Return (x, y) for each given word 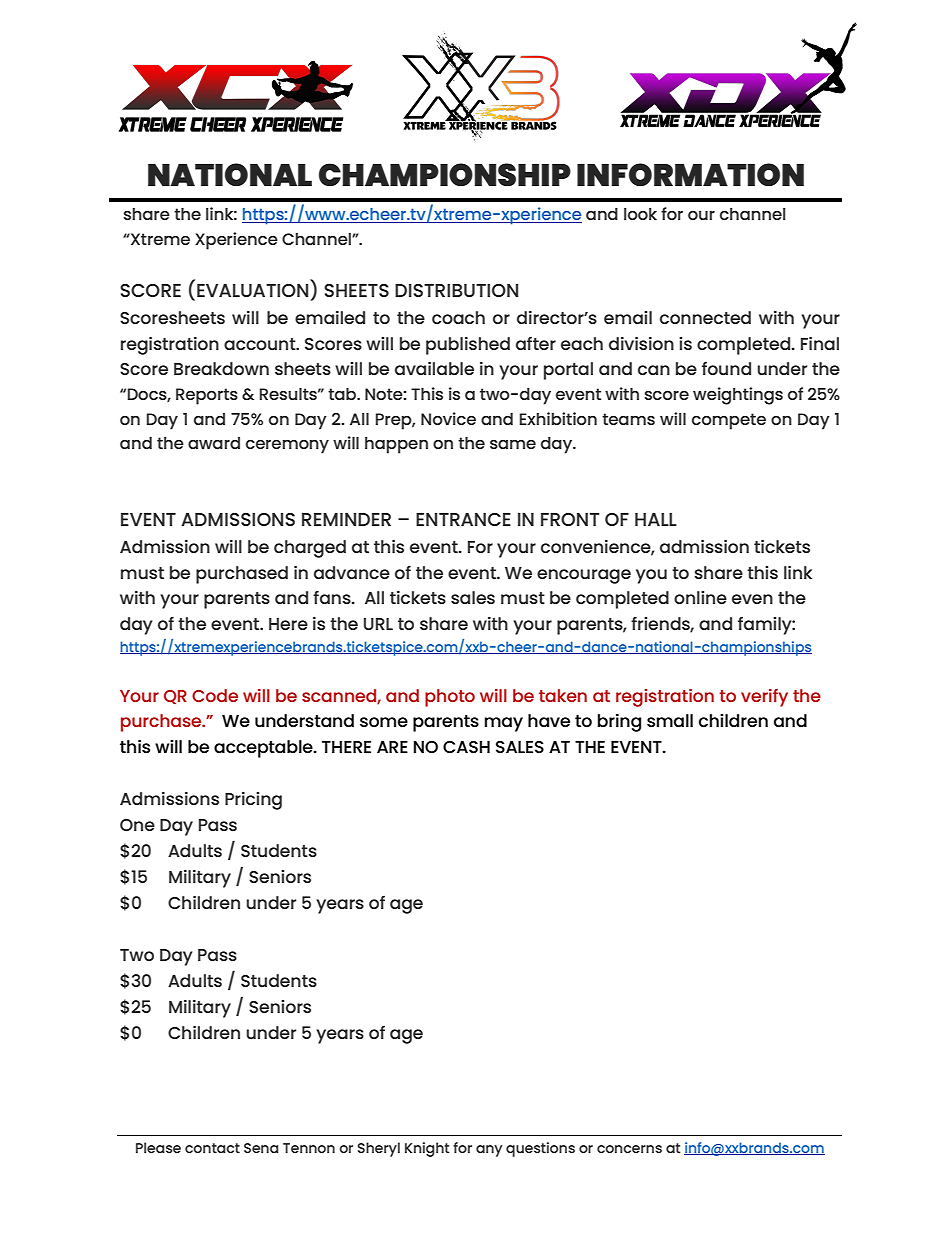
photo (450, 698)
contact (212, 1148)
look (640, 214)
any (489, 1151)
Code (215, 695)
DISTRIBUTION (456, 290)
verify (764, 698)
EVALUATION (252, 290)
